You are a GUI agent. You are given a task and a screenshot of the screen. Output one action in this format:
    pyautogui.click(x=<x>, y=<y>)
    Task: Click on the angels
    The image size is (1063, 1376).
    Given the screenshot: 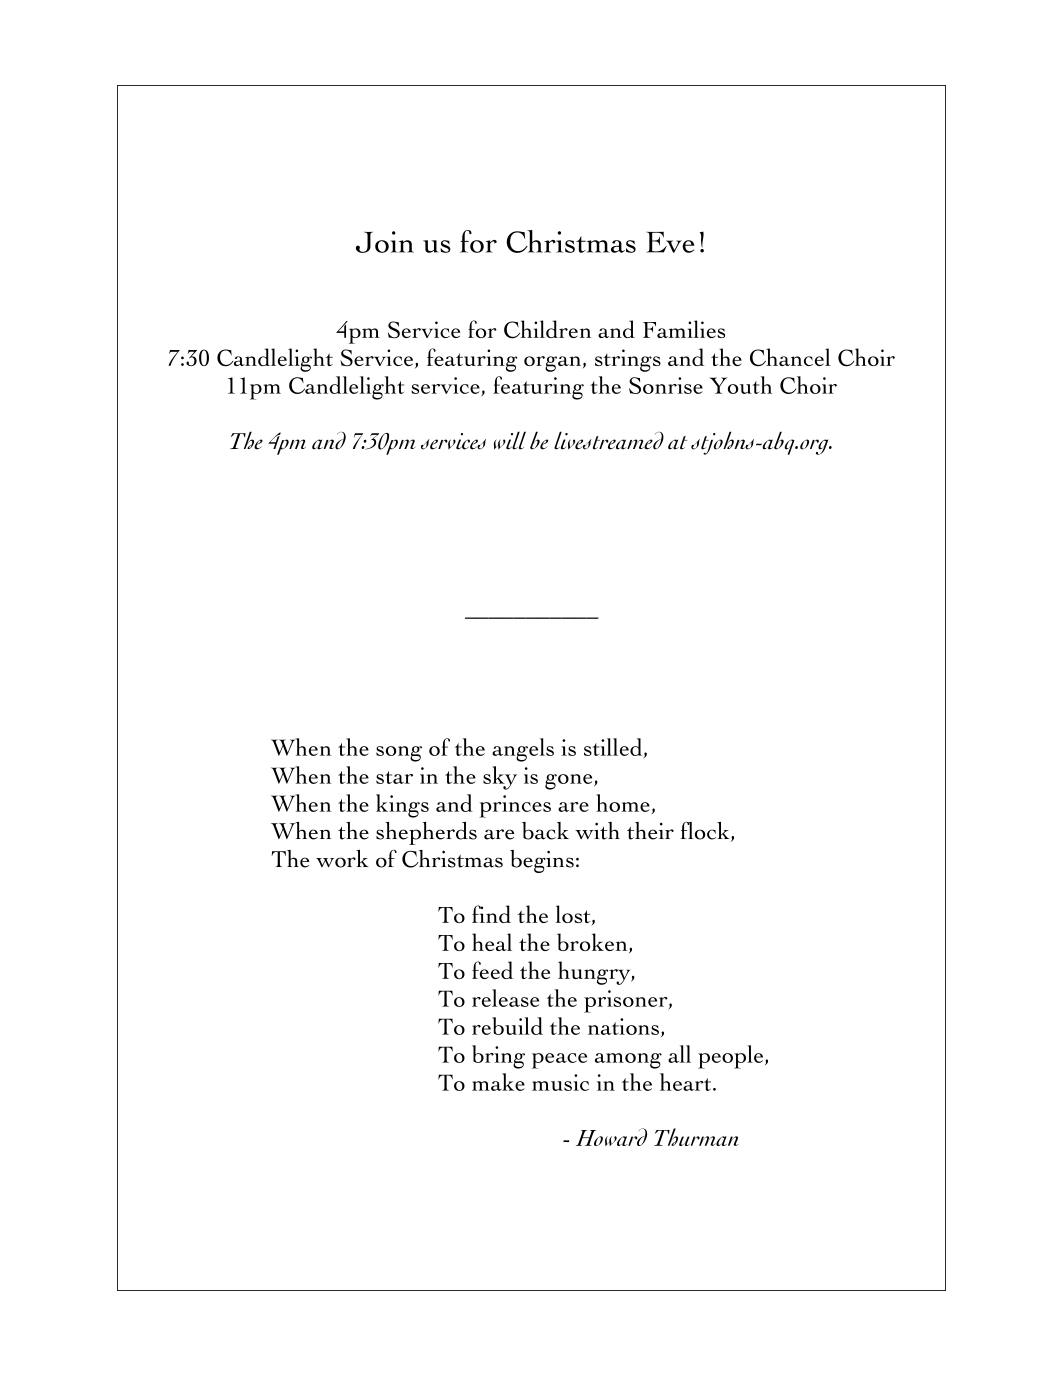 What is the action you would take?
    pyautogui.click(x=523, y=750)
